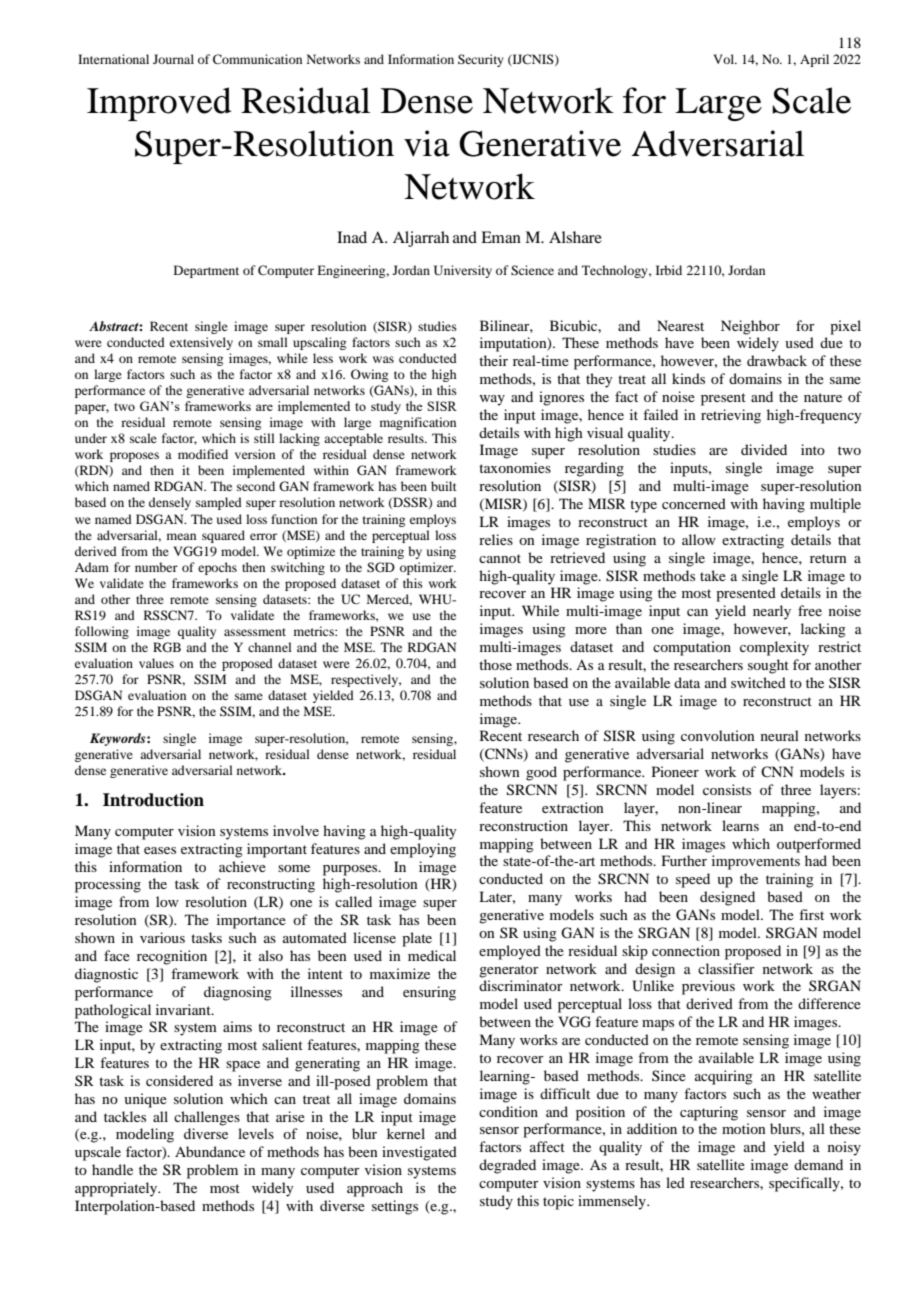 Image resolution: width=924 pixels, height=1308 pixels. Describe the element at coordinates (167, 647) in the page. I see `RGB` at that location.
